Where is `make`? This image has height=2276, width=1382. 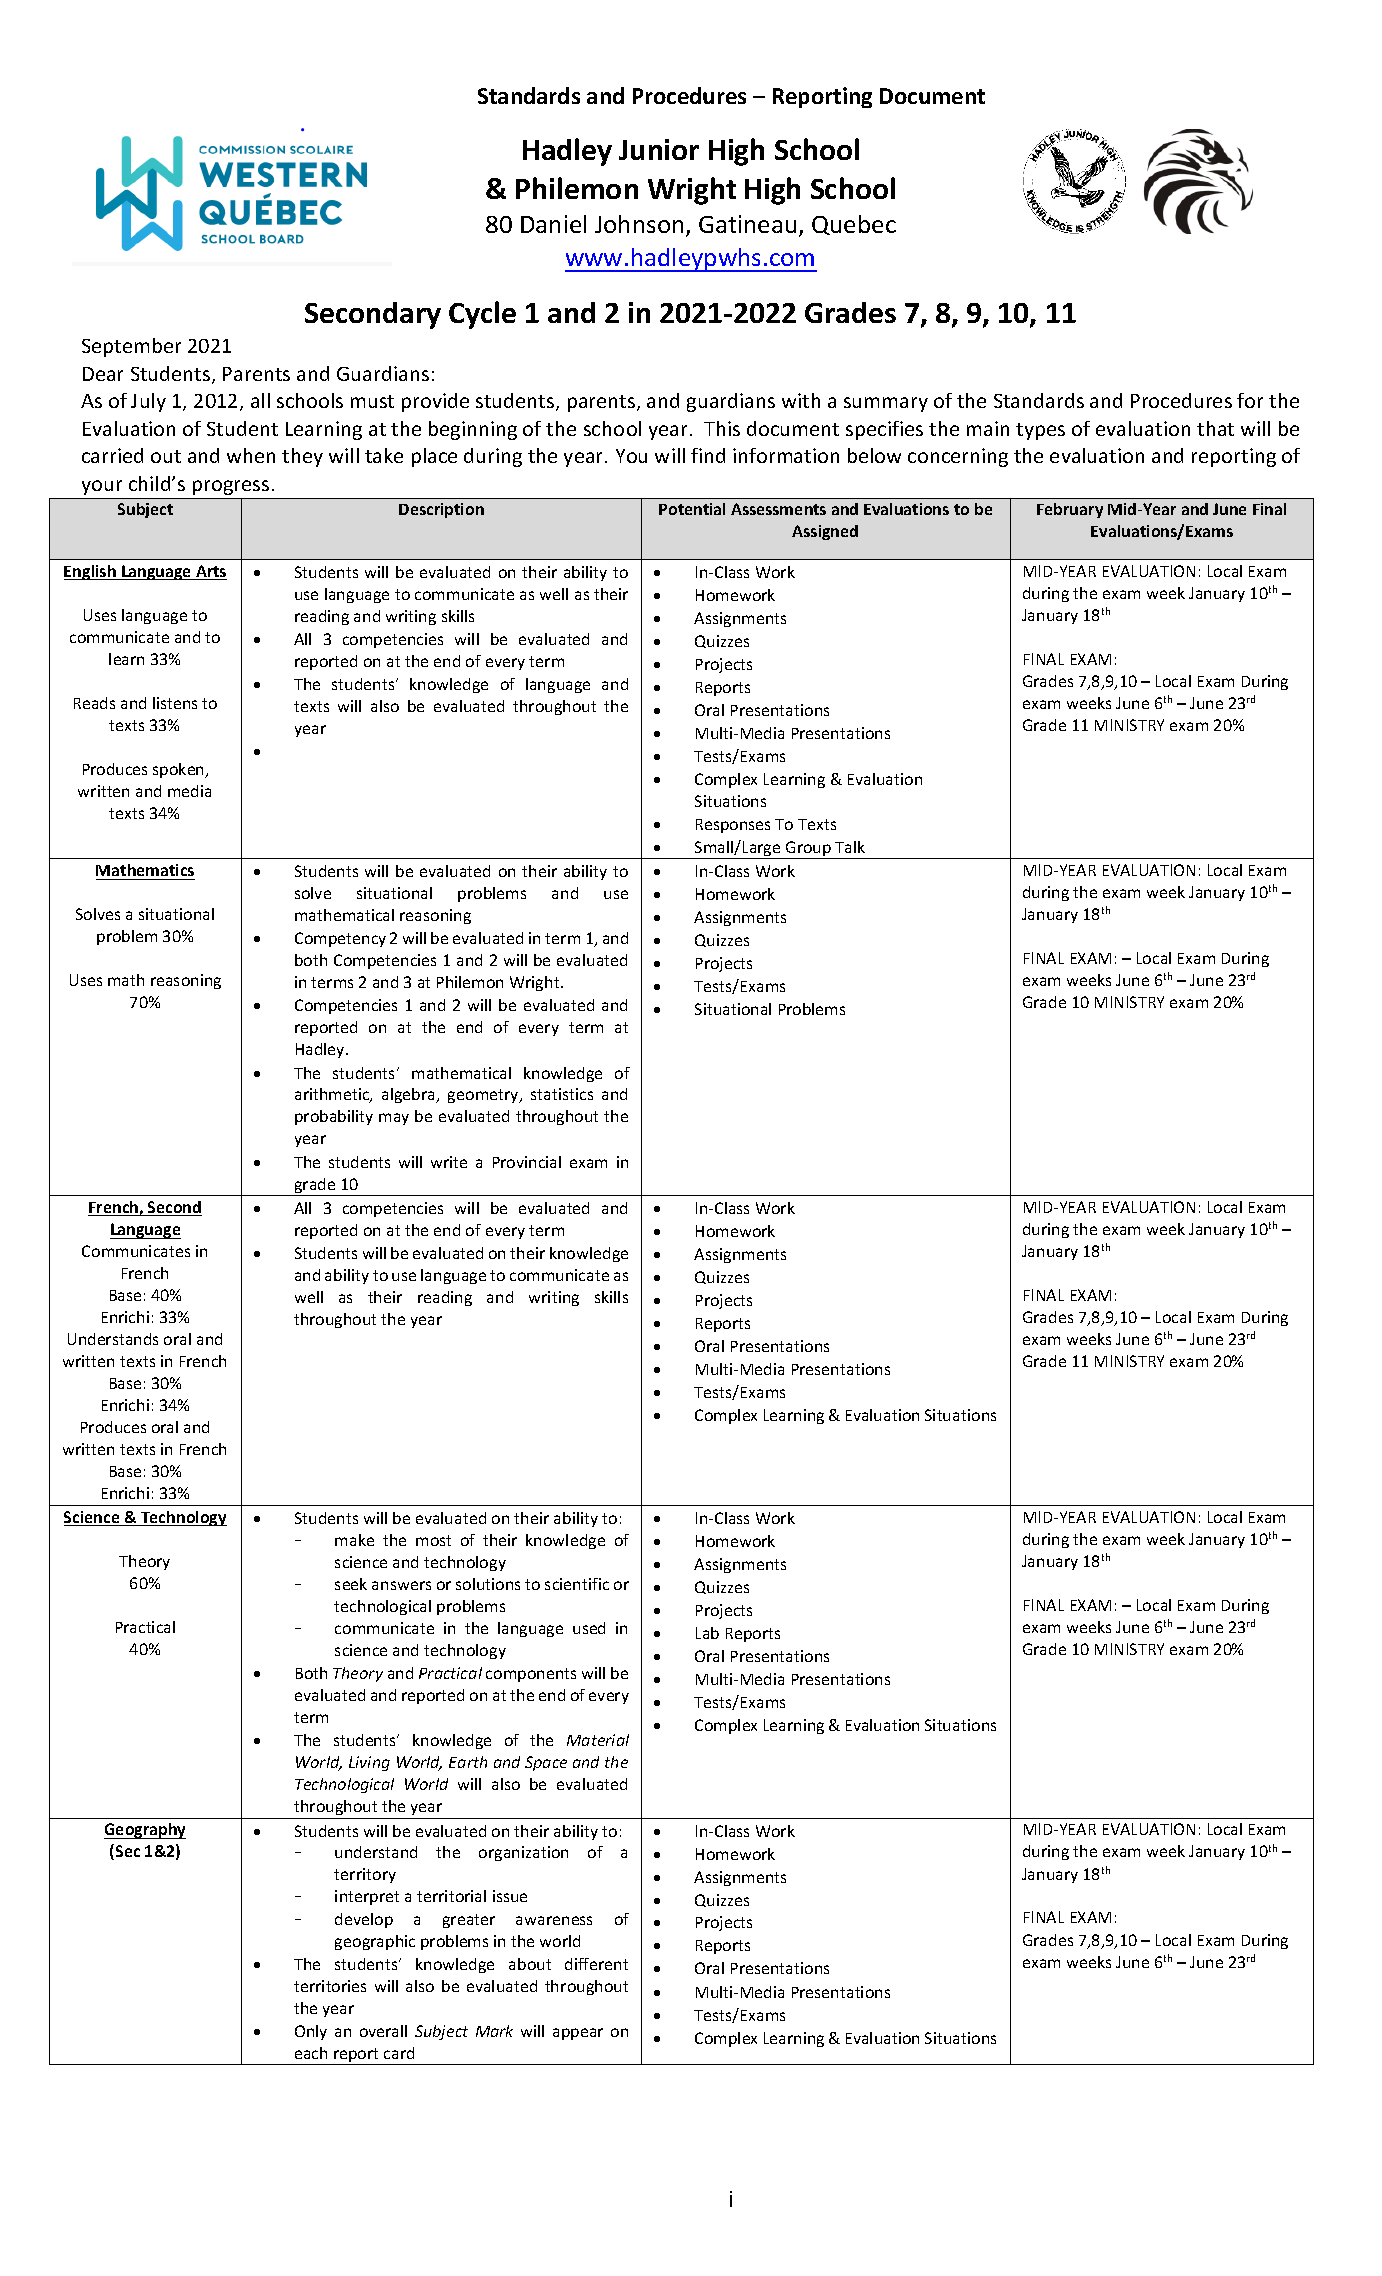 make is located at coordinates (354, 1540).
